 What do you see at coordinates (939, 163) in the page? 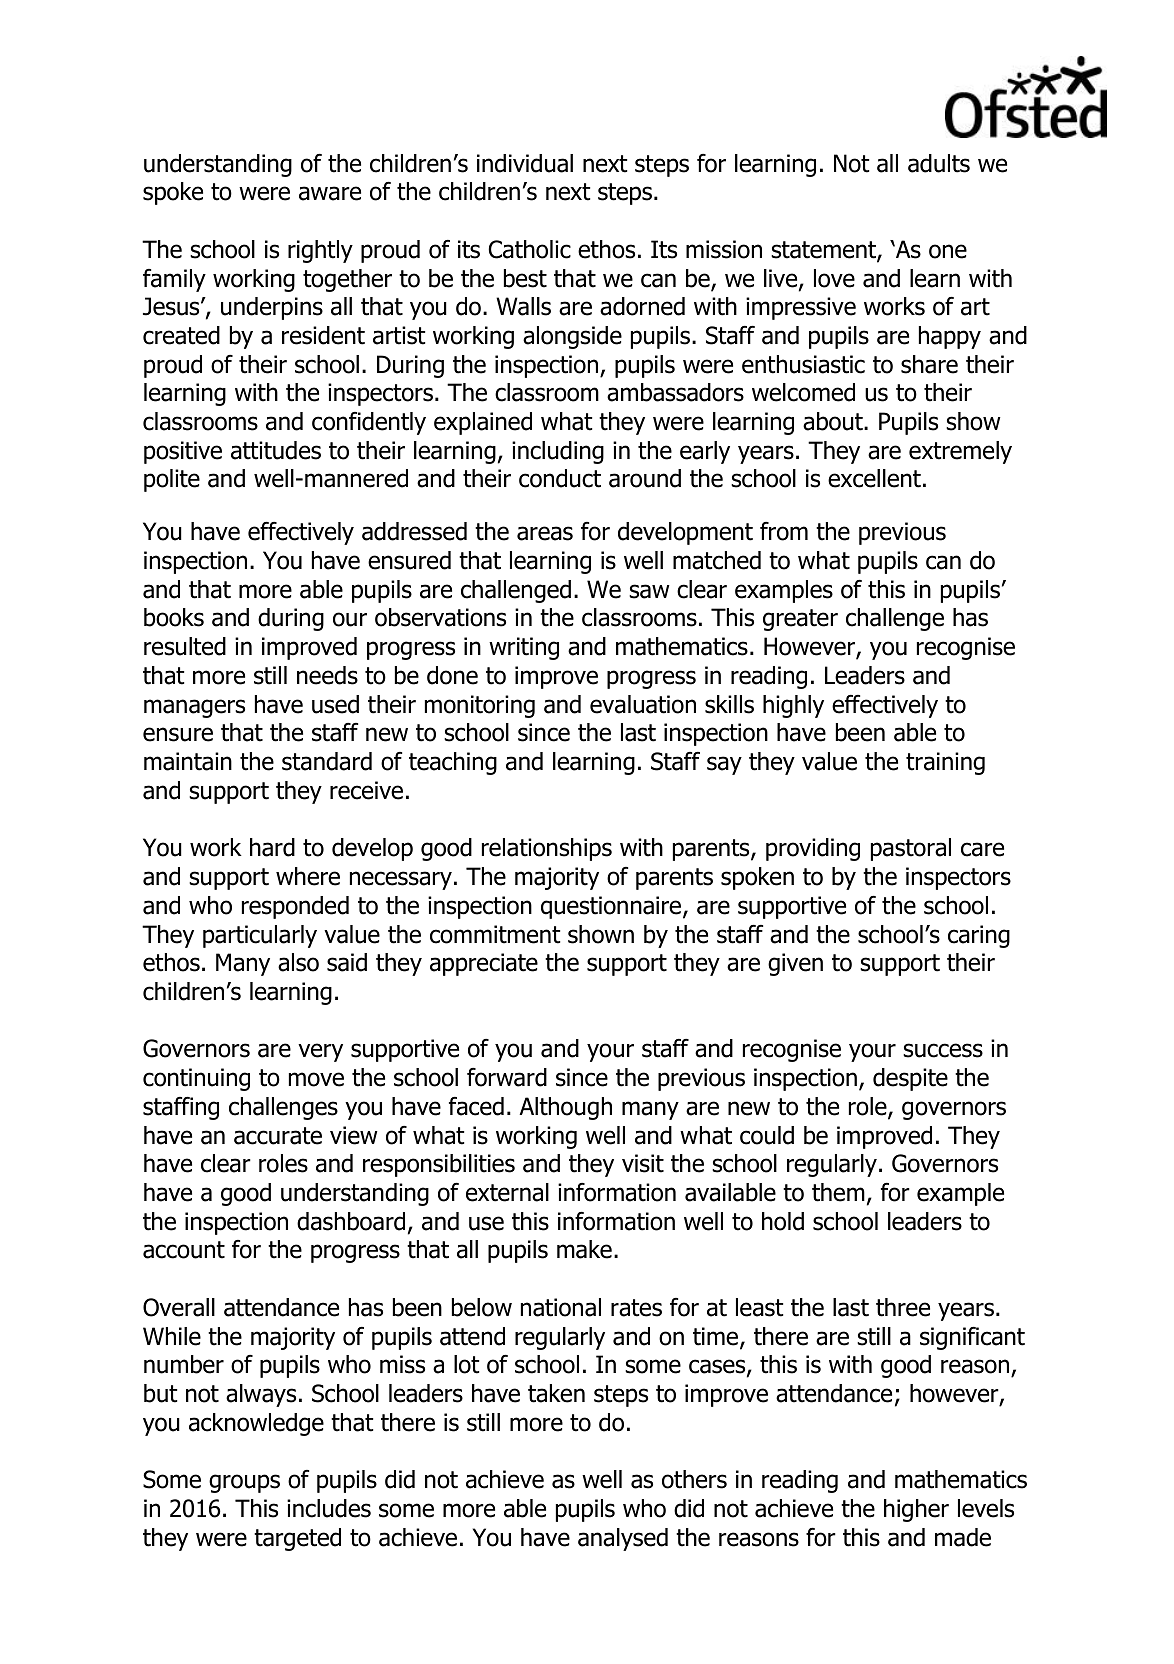
I see `adults` at bounding box center [939, 163].
